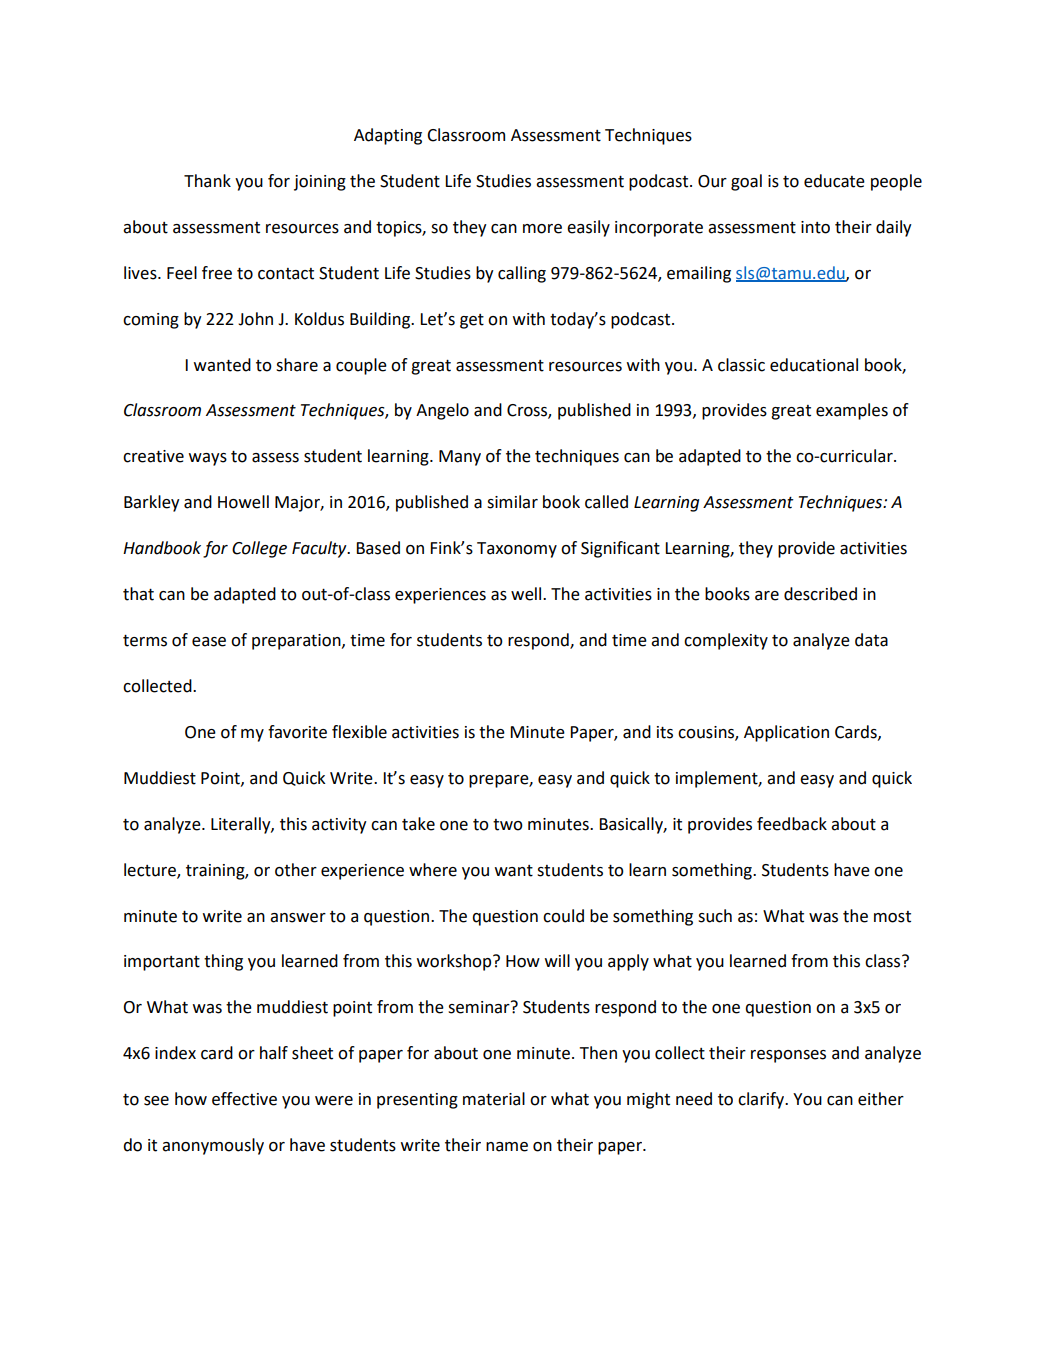  Describe the element at coordinates (508, 825) in the screenshot. I see `two` at that location.
